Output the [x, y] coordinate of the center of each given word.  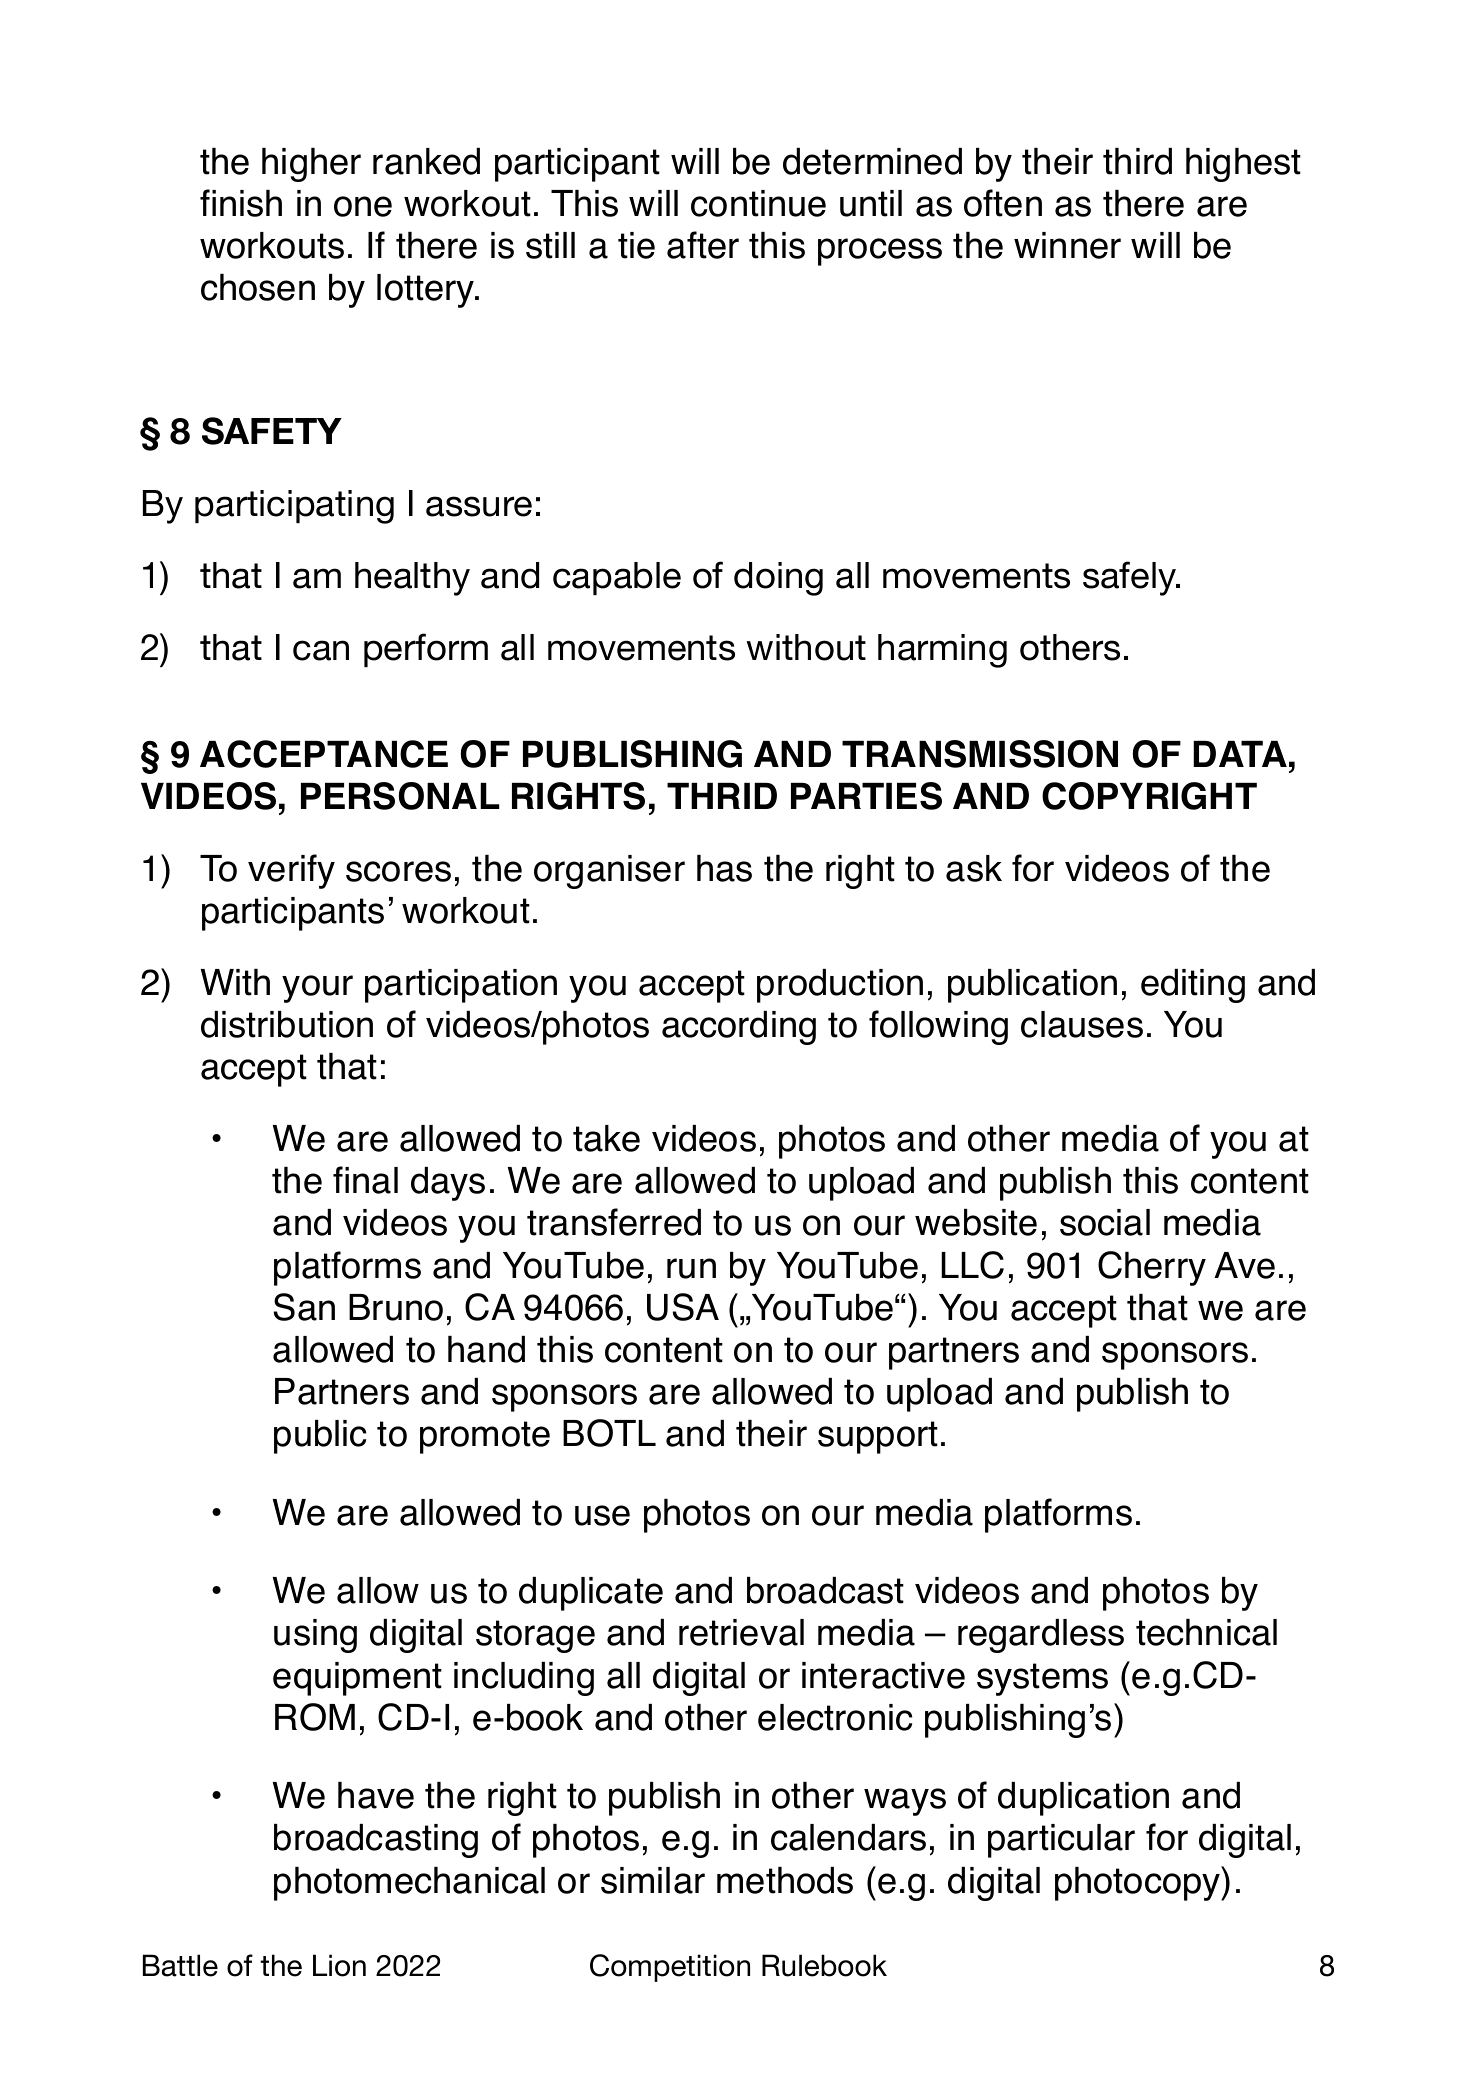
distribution [287, 1024]
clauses [1082, 1024]
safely [1131, 578]
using [315, 1636]
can [321, 650]
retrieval [741, 1632]
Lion [339, 1965]
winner [1067, 245]
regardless [1041, 1636]
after [703, 245]
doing [778, 579]
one [363, 206]
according [739, 1028]
